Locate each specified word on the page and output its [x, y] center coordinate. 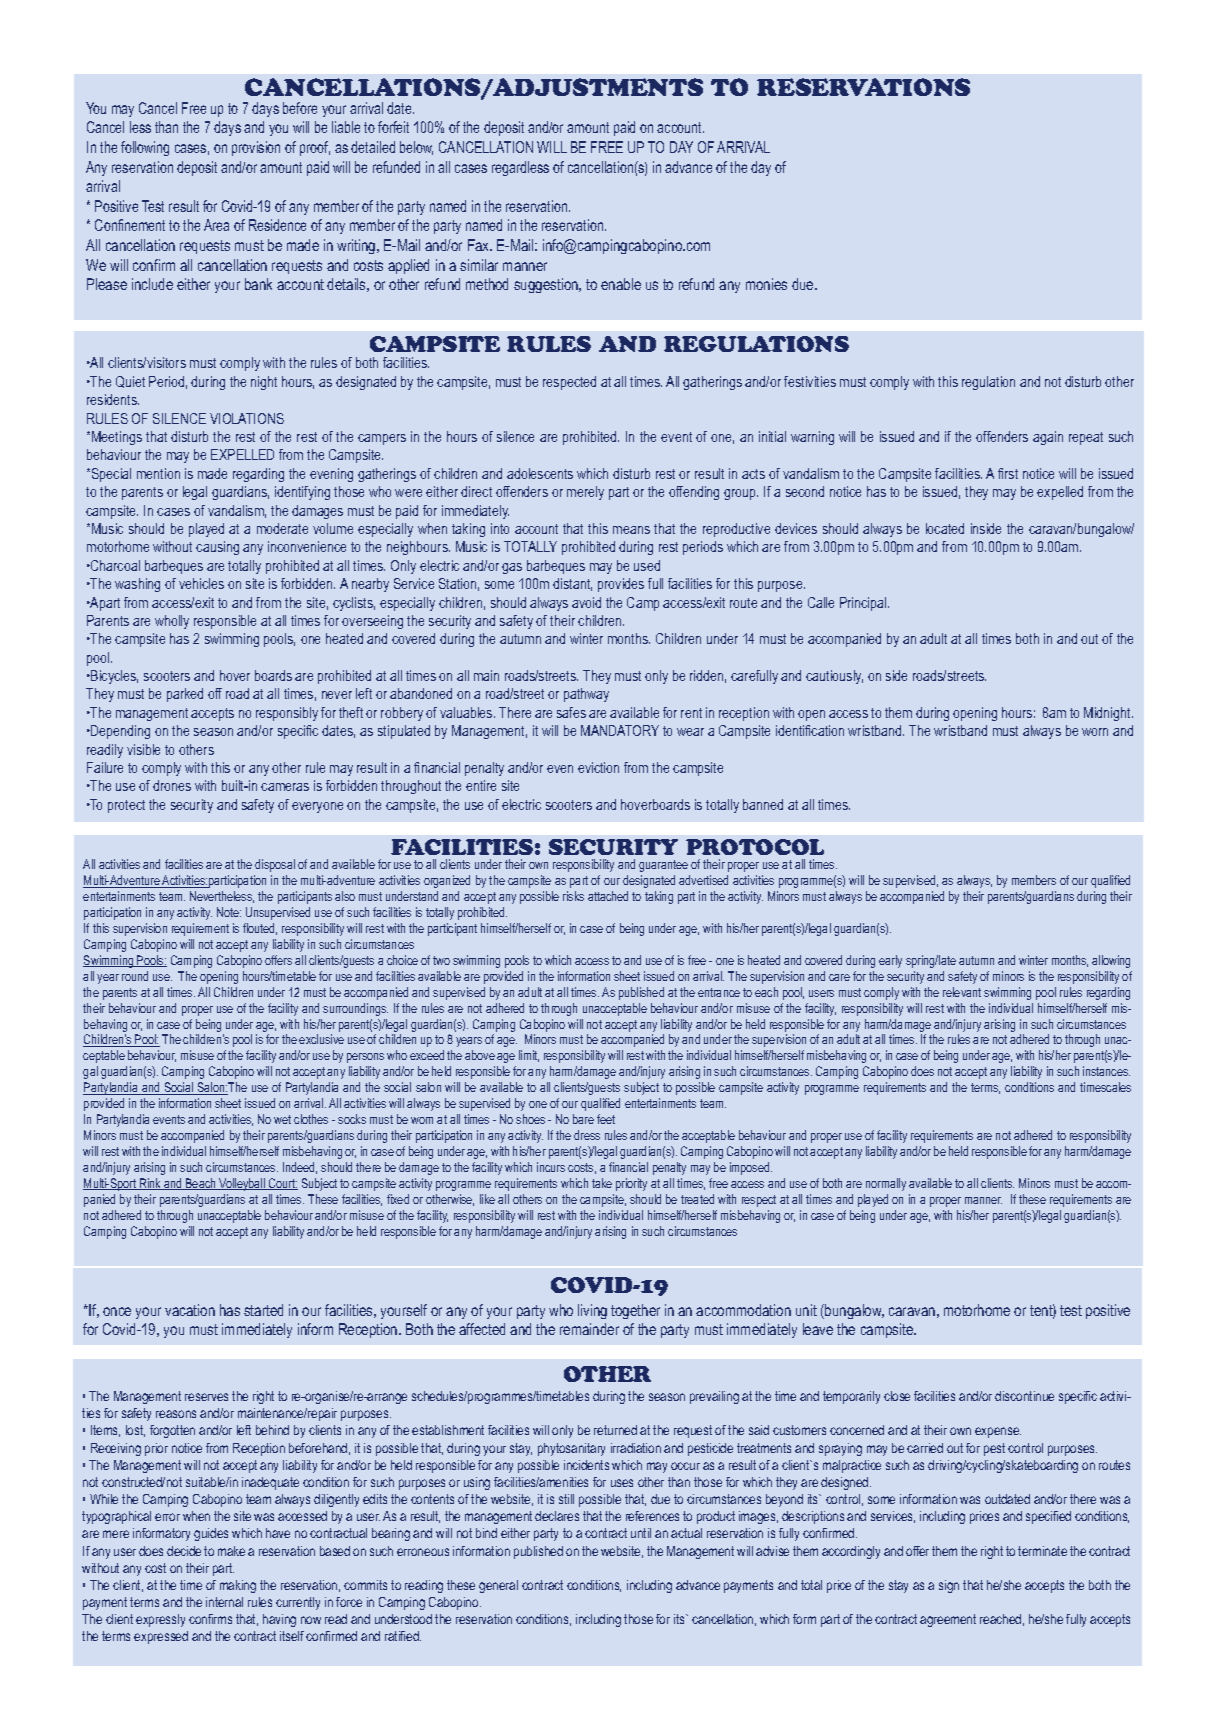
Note [229, 912]
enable [621, 284]
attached [608, 896]
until [641, 1533]
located [945, 528]
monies [766, 284]
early [890, 961]
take [602, 1183]
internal [224, 1602]
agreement [948, 1620]
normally [886, 1184]
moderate [282, 528]
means [631, 530]
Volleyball [242, 1184]
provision [256, 148]
